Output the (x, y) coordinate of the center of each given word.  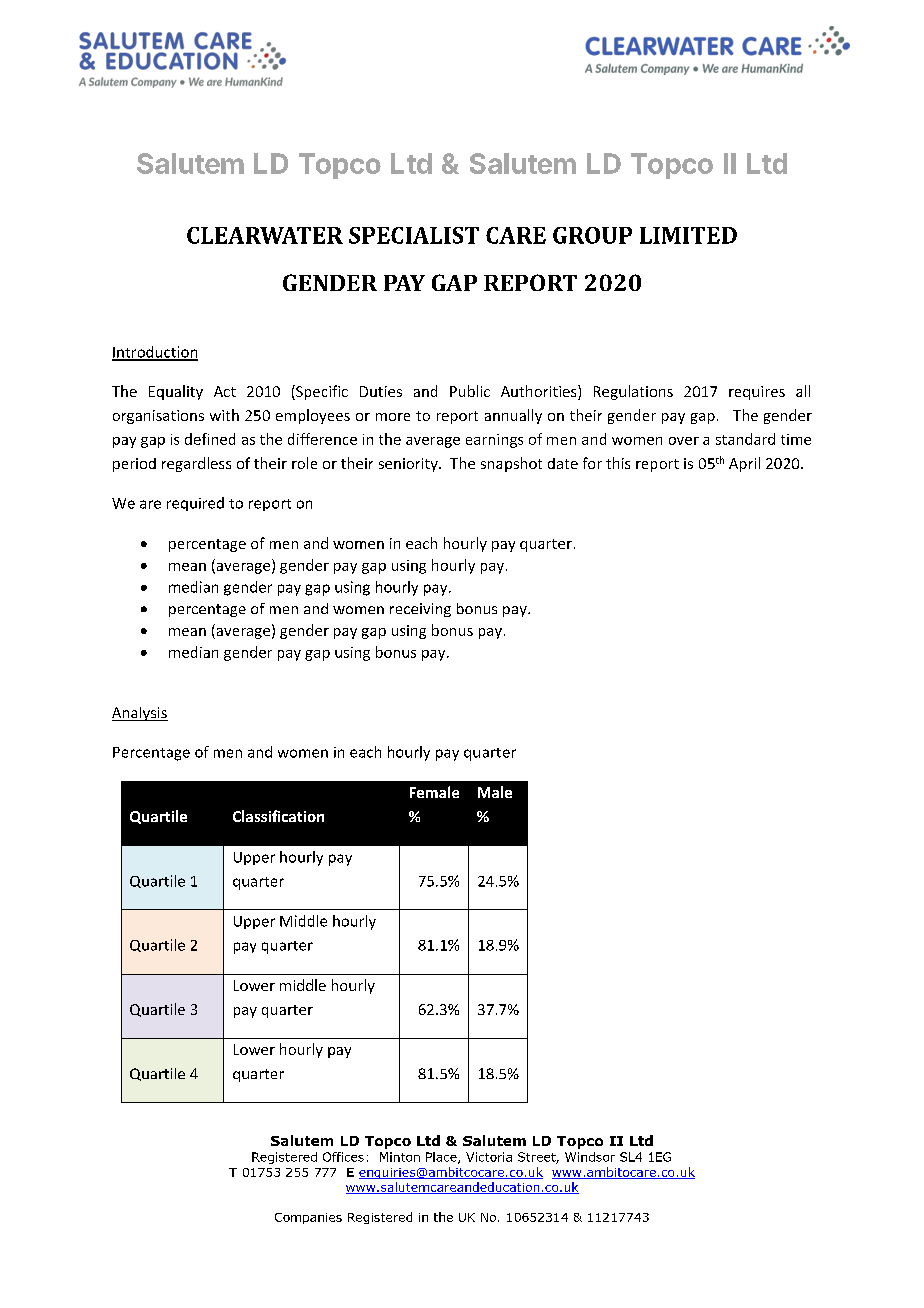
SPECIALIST (414, 235)
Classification (278, 816)
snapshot (511, 464)
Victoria (489, 1157)
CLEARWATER (265, 235)
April (744, 464)
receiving (420, 610)
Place (442, 1158)
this (618, 463)
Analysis (140, 714)
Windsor (590, 1157)
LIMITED (688, 235)
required (195, 504)
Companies (308, 1218)
